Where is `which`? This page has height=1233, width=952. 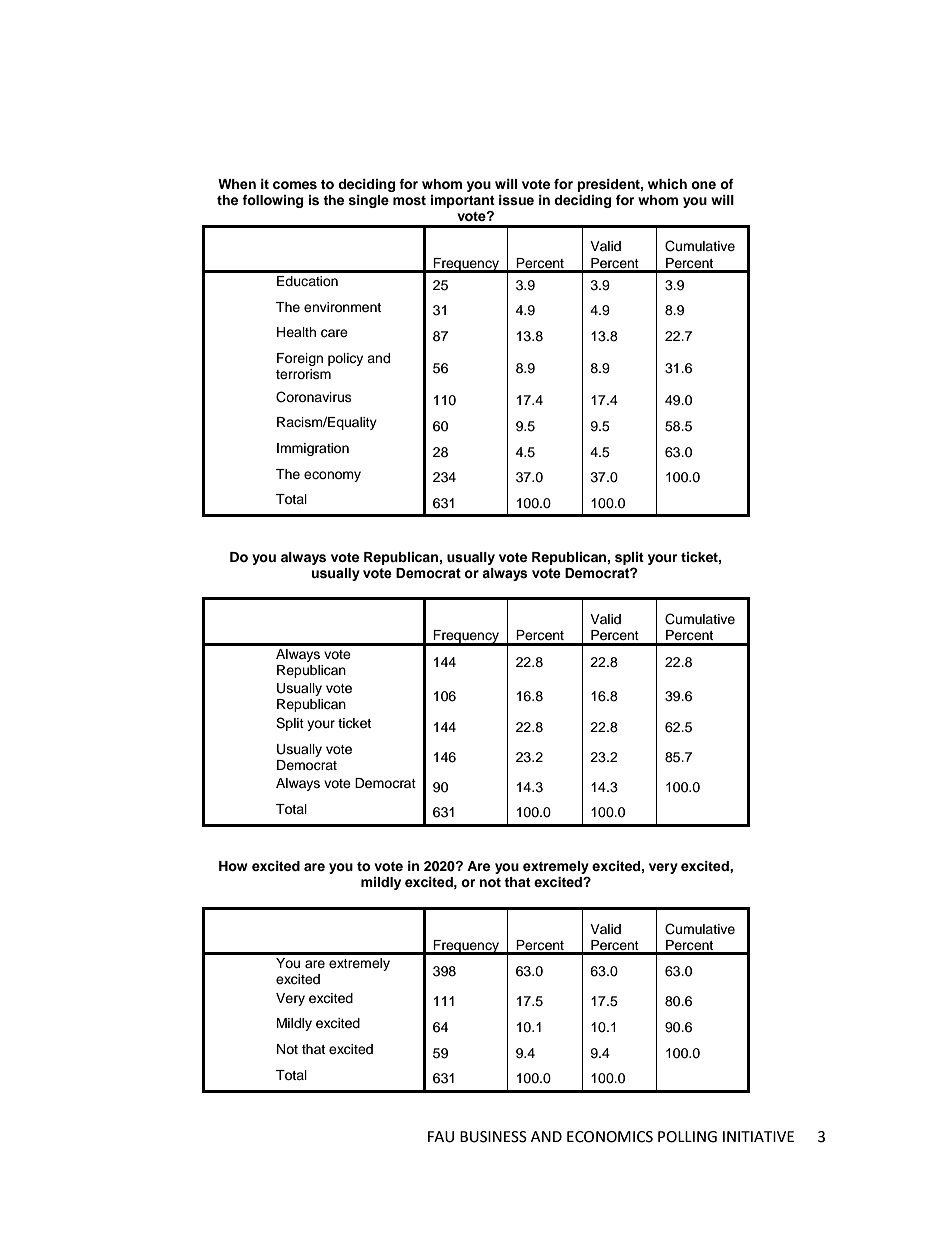 which is located at coordinates (667, 184).
